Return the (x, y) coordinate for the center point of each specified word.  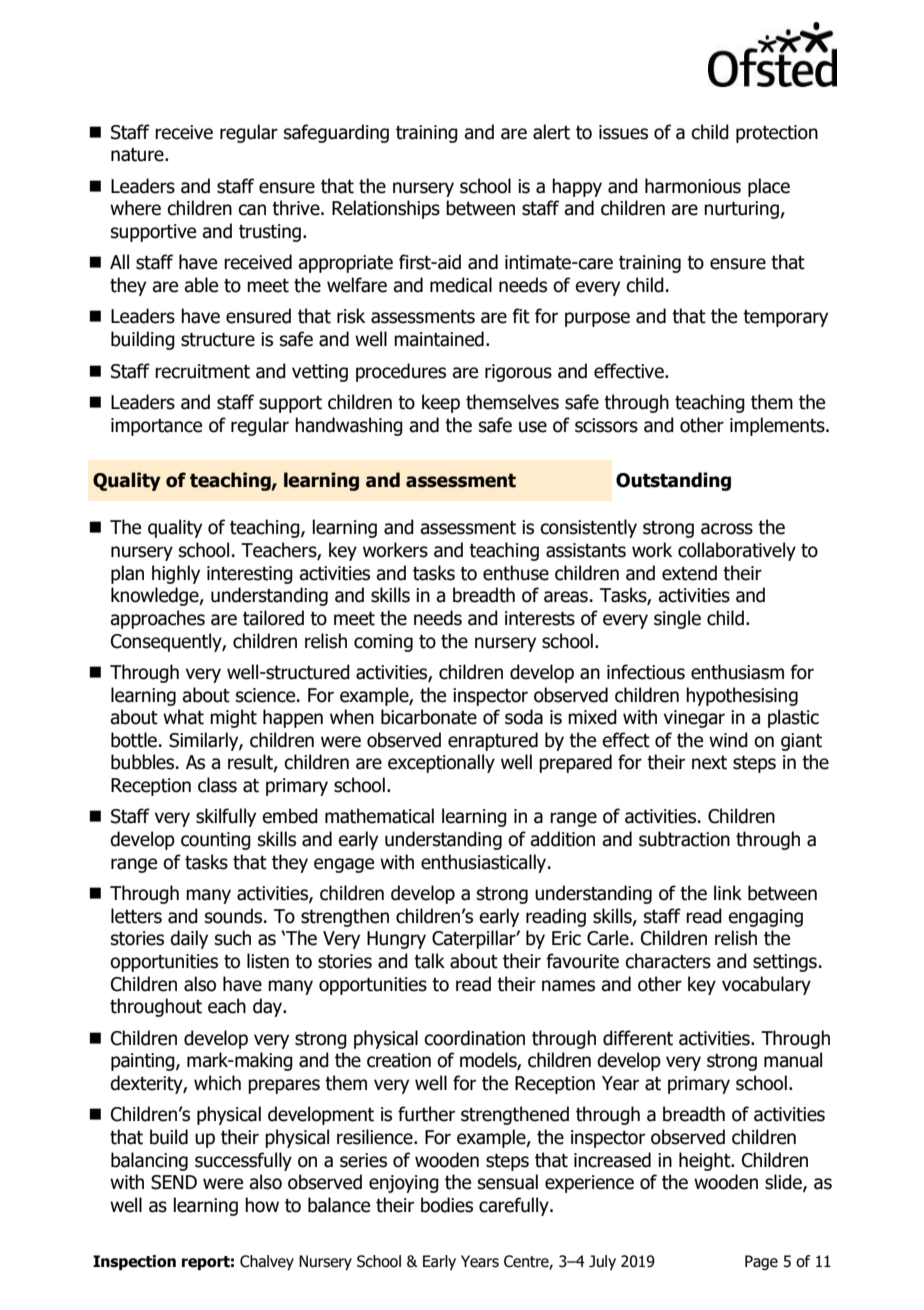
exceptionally (441, 763)
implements (778, 426)
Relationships (386, 209)
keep (441, 403)
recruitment (202, 371)
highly (176, 574)
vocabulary (766, 985)
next (709, 763)
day (269, 1007)
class (217, 785)
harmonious (693, 186)
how (262, 1205)
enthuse (516, 573)
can (252, 210)
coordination (474, 1038)
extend (689, 573)
